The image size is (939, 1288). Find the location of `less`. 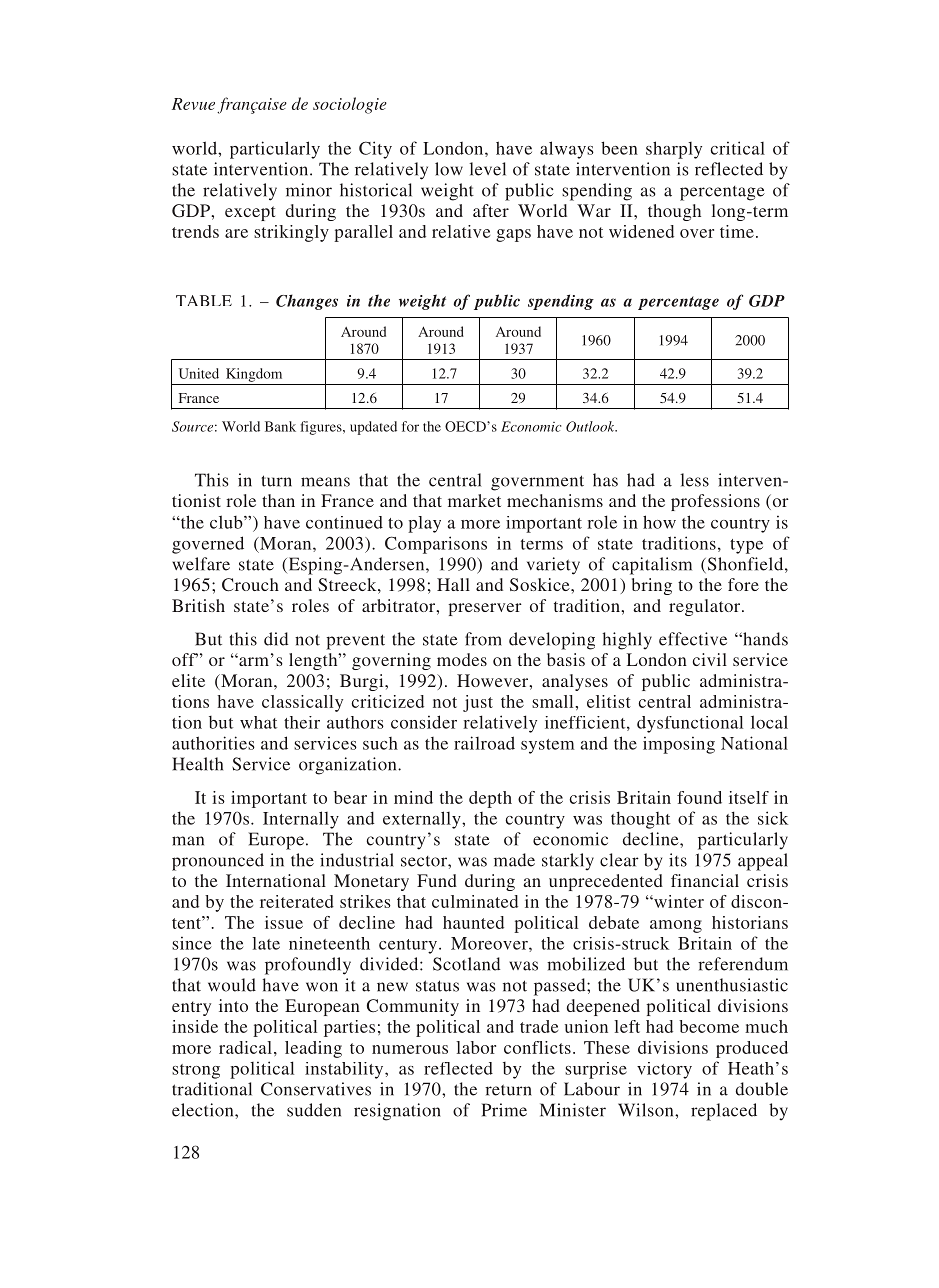

less is located at coordinates (694, 480).
